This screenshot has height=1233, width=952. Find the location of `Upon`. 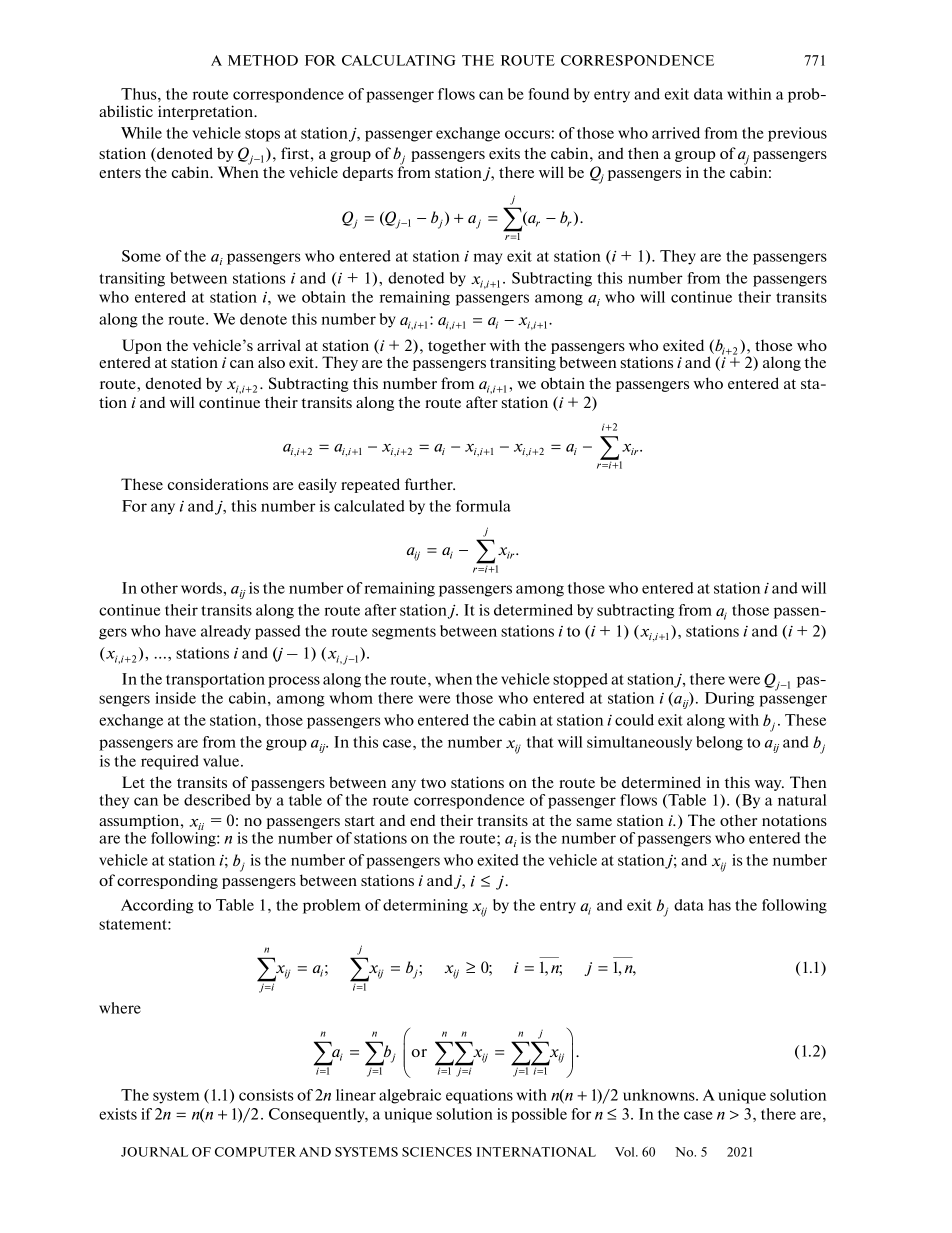

Upon is located at coordinates (142, 346).
